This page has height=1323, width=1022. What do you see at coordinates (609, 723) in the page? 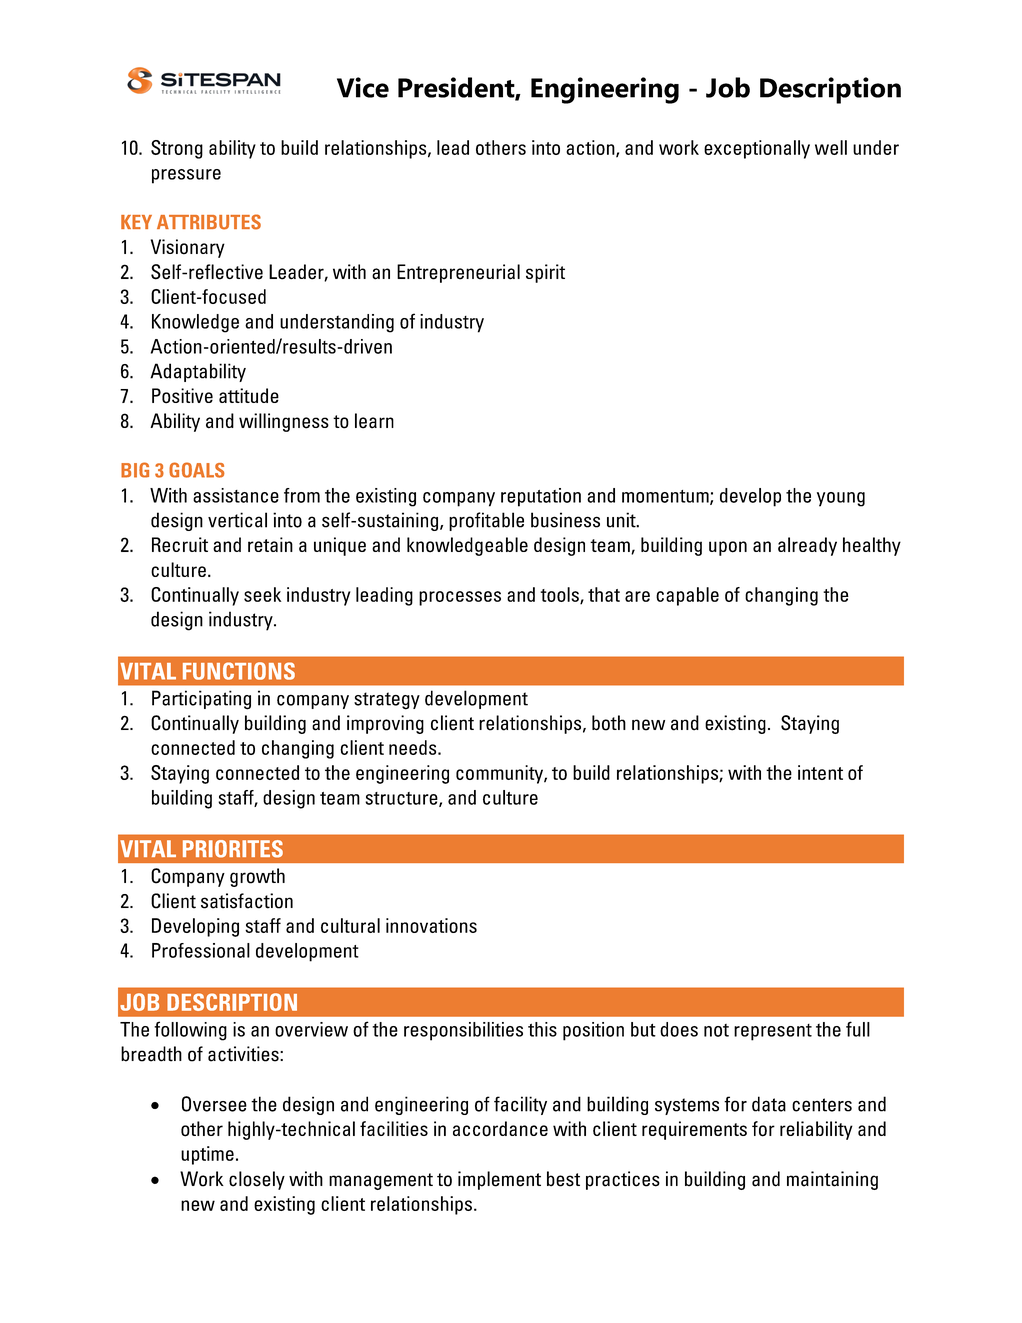
I see `both` at bounding box center [609, 723].
